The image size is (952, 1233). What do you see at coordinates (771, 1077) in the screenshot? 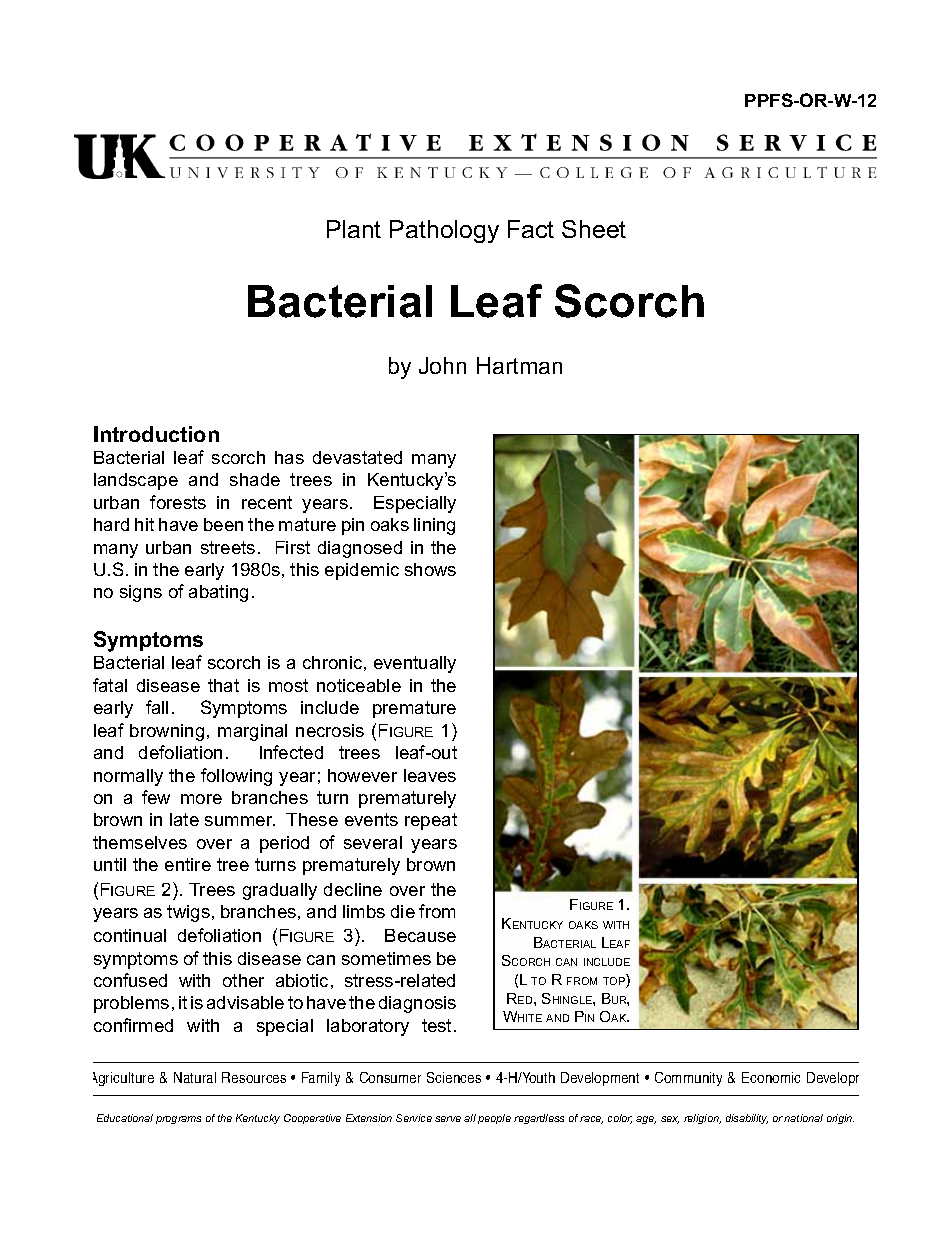
I see `Economic` at bounding box center [771, 1077].
